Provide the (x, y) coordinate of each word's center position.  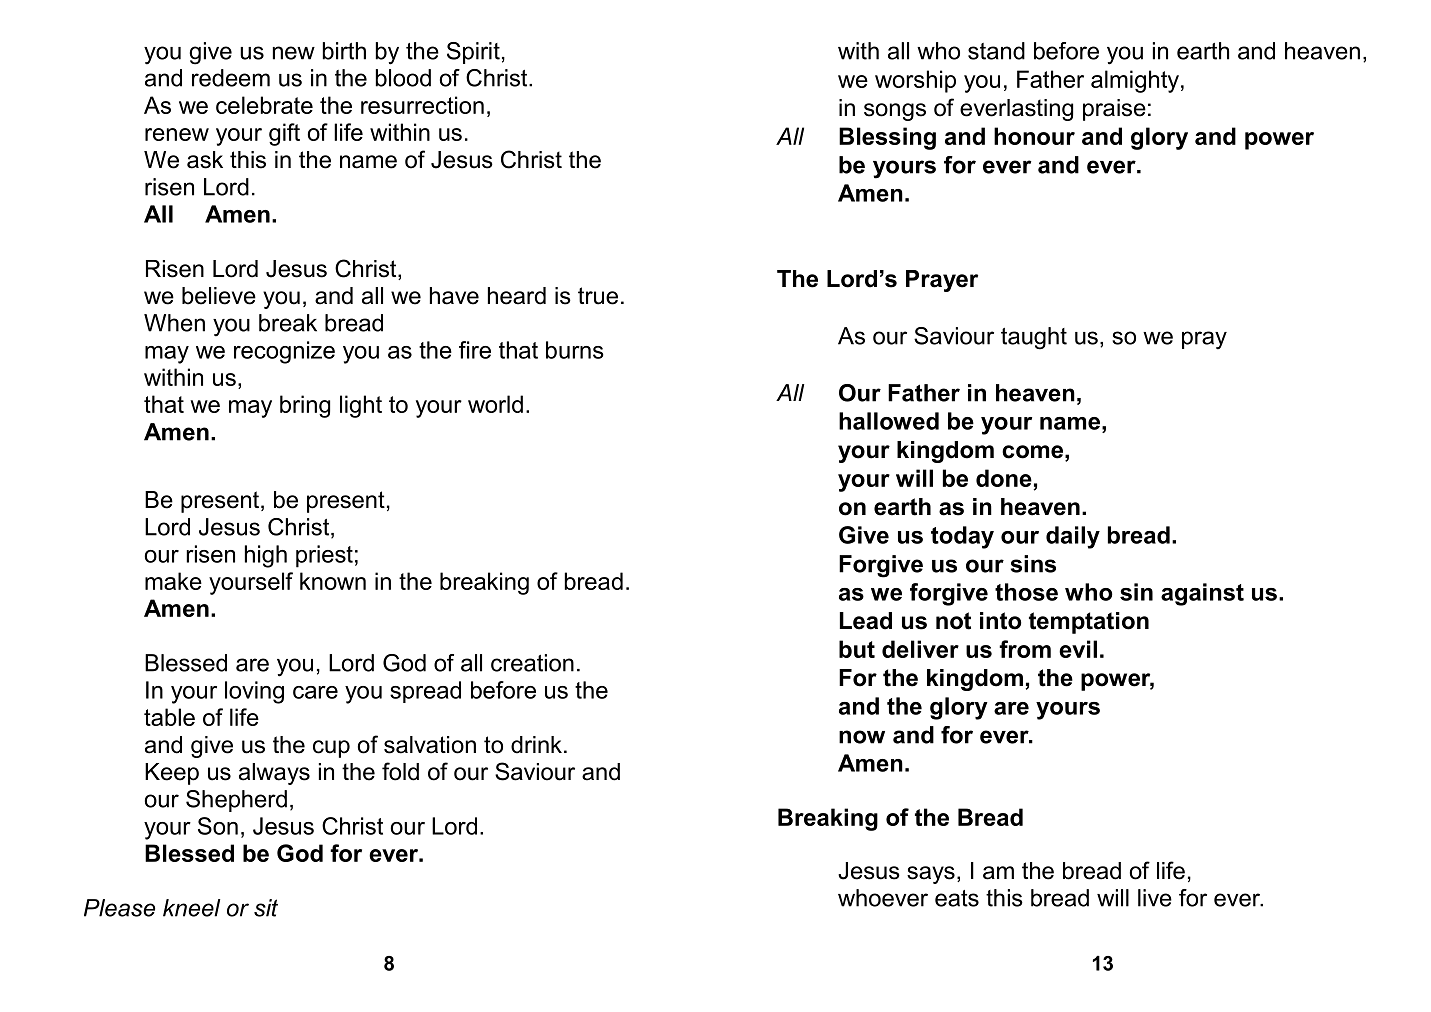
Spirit (473, 53)
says (931, 875)
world (495, 404)
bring (305, 406)
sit (266, 908)
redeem (231, 78)
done (1004, 478)
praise (1114, 110)
